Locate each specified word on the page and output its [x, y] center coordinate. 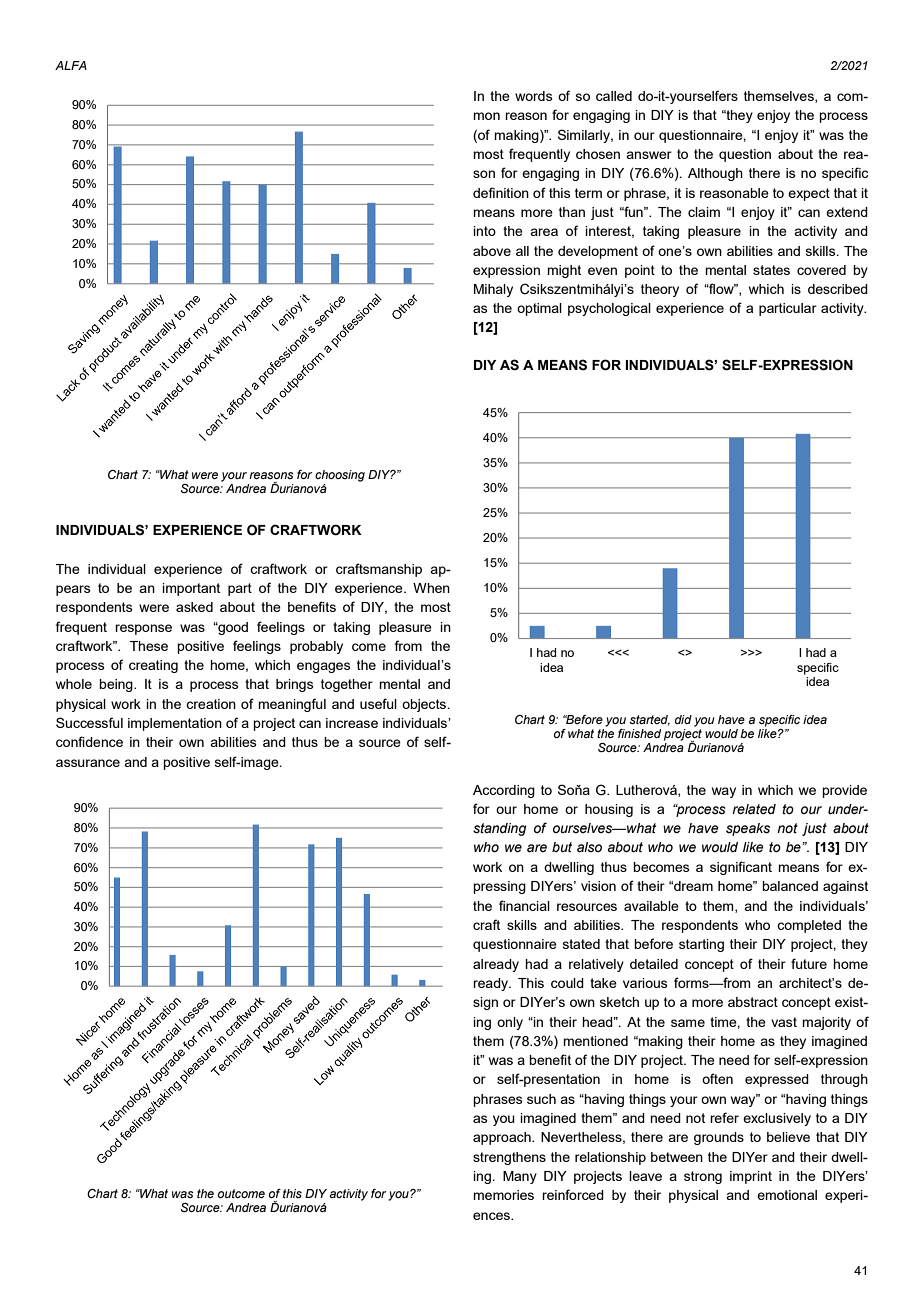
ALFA [71, 65]
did [683, 719]
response [143, 629]
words [534, 96]
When [431, 588]
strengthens [509, 1158]
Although [715, 174]
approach [503, 1138]
